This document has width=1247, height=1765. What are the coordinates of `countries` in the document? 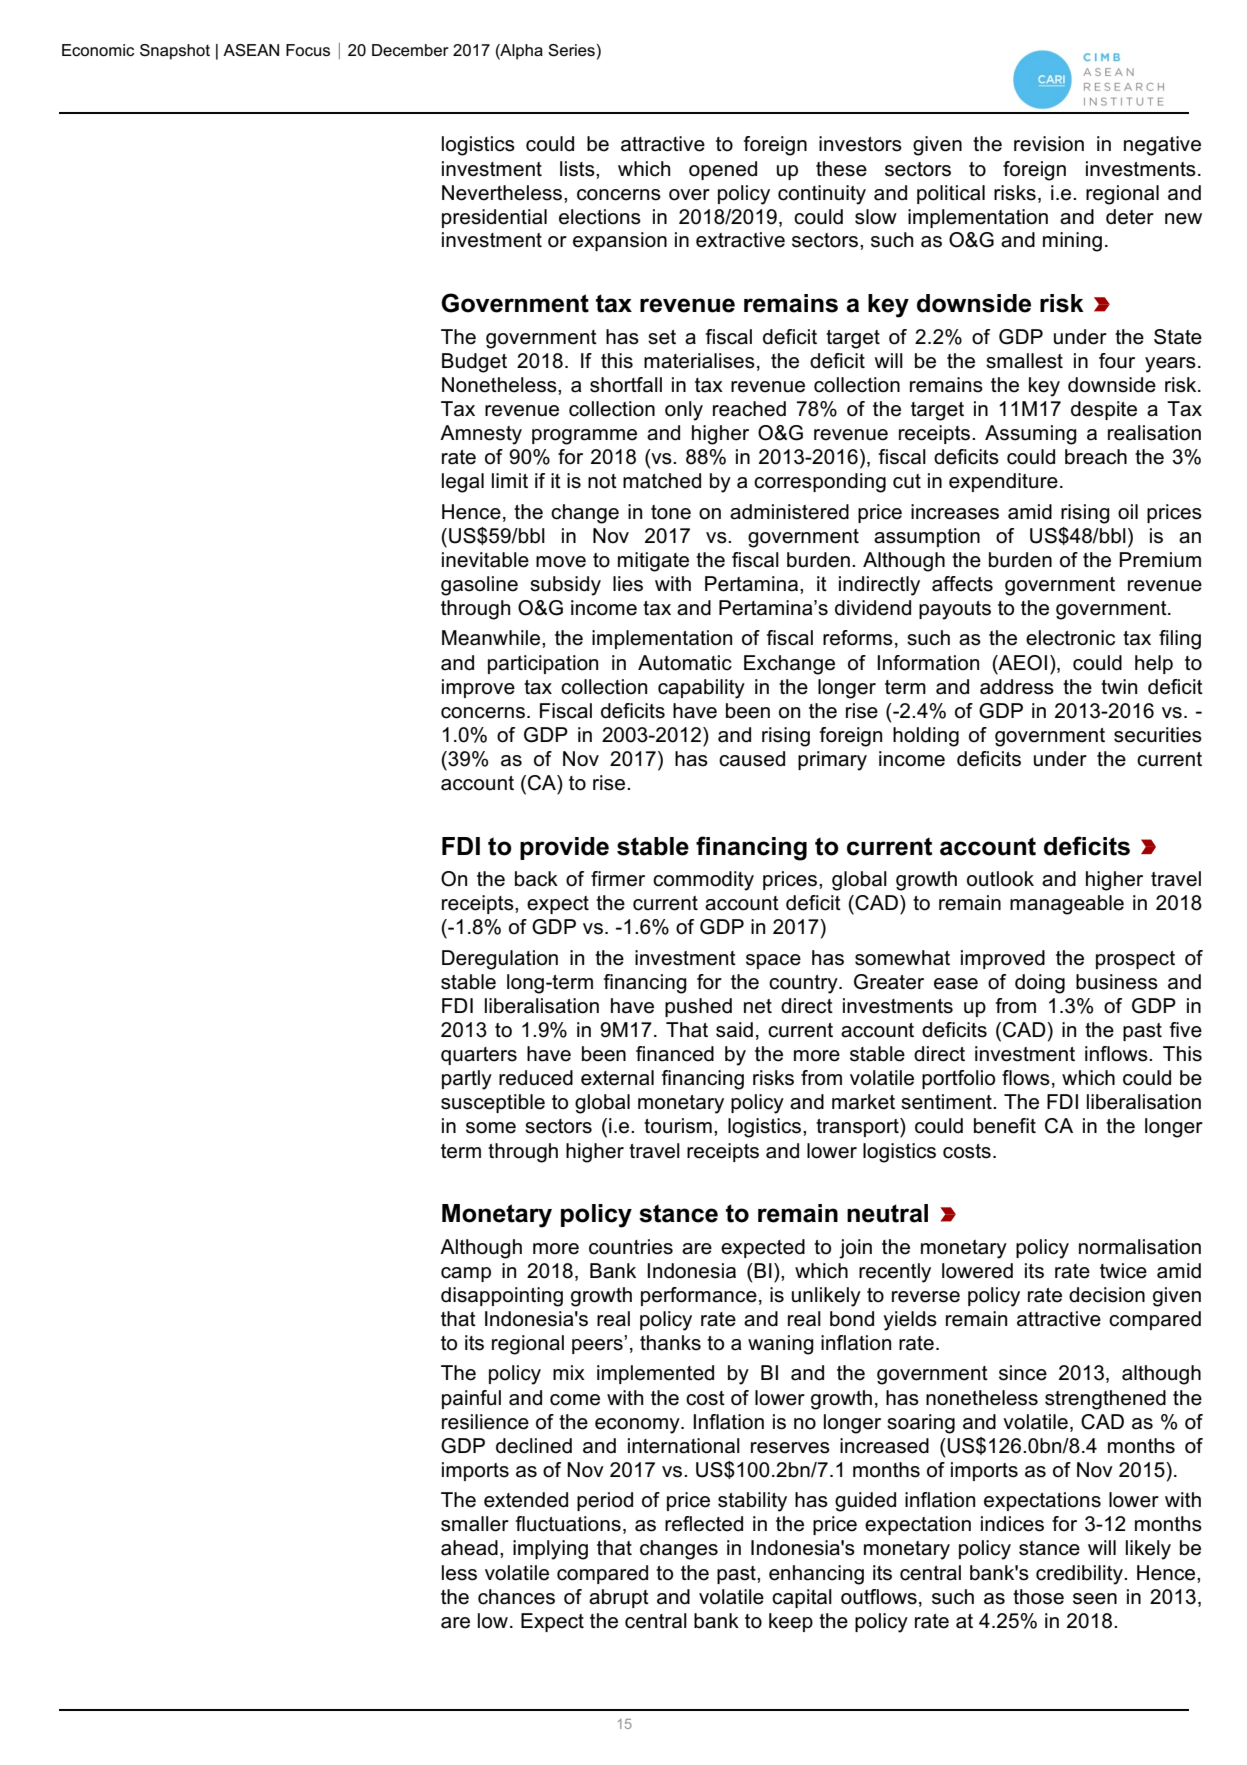 It's located at (631, 1247).
